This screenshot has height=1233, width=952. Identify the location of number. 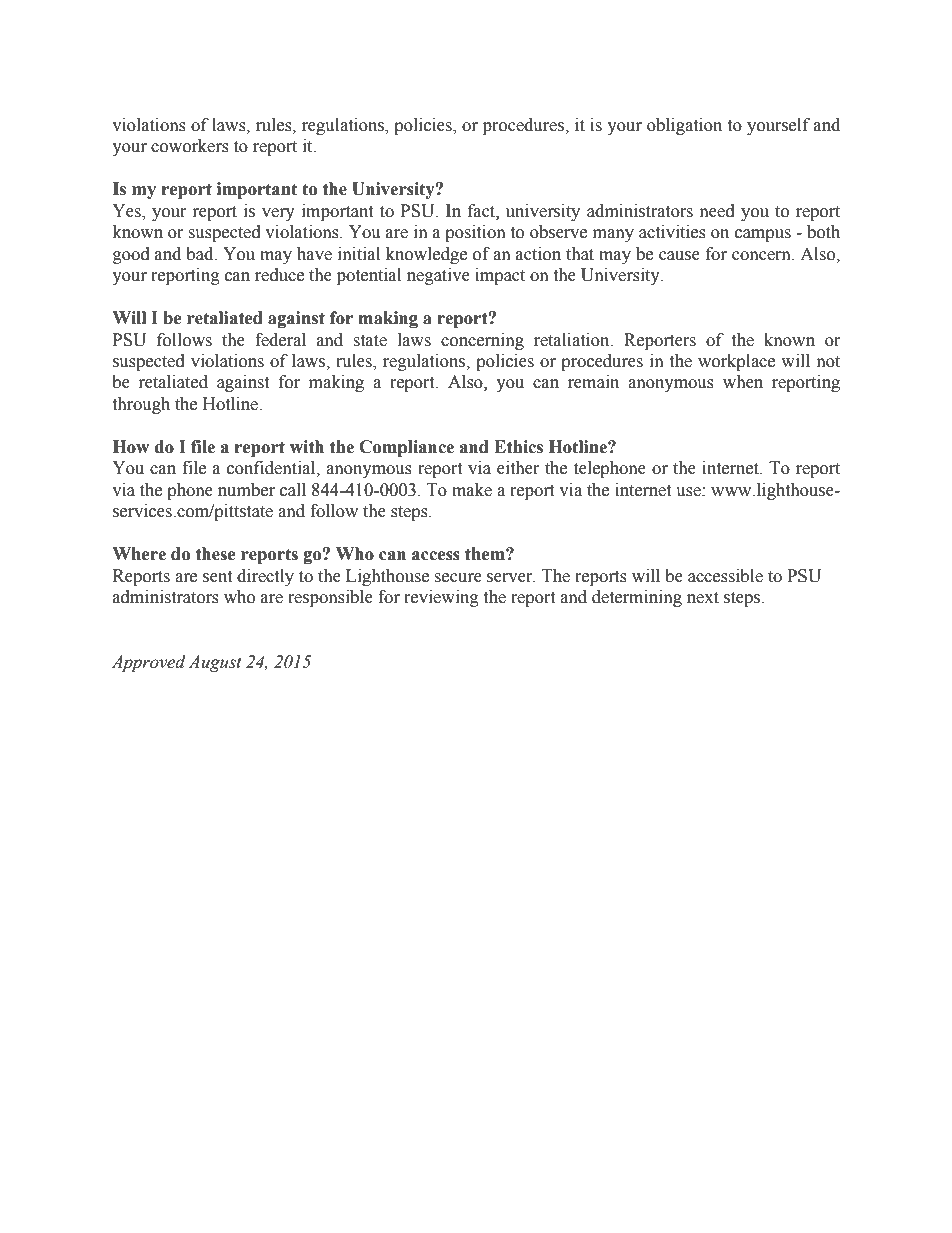
(246, 490).
